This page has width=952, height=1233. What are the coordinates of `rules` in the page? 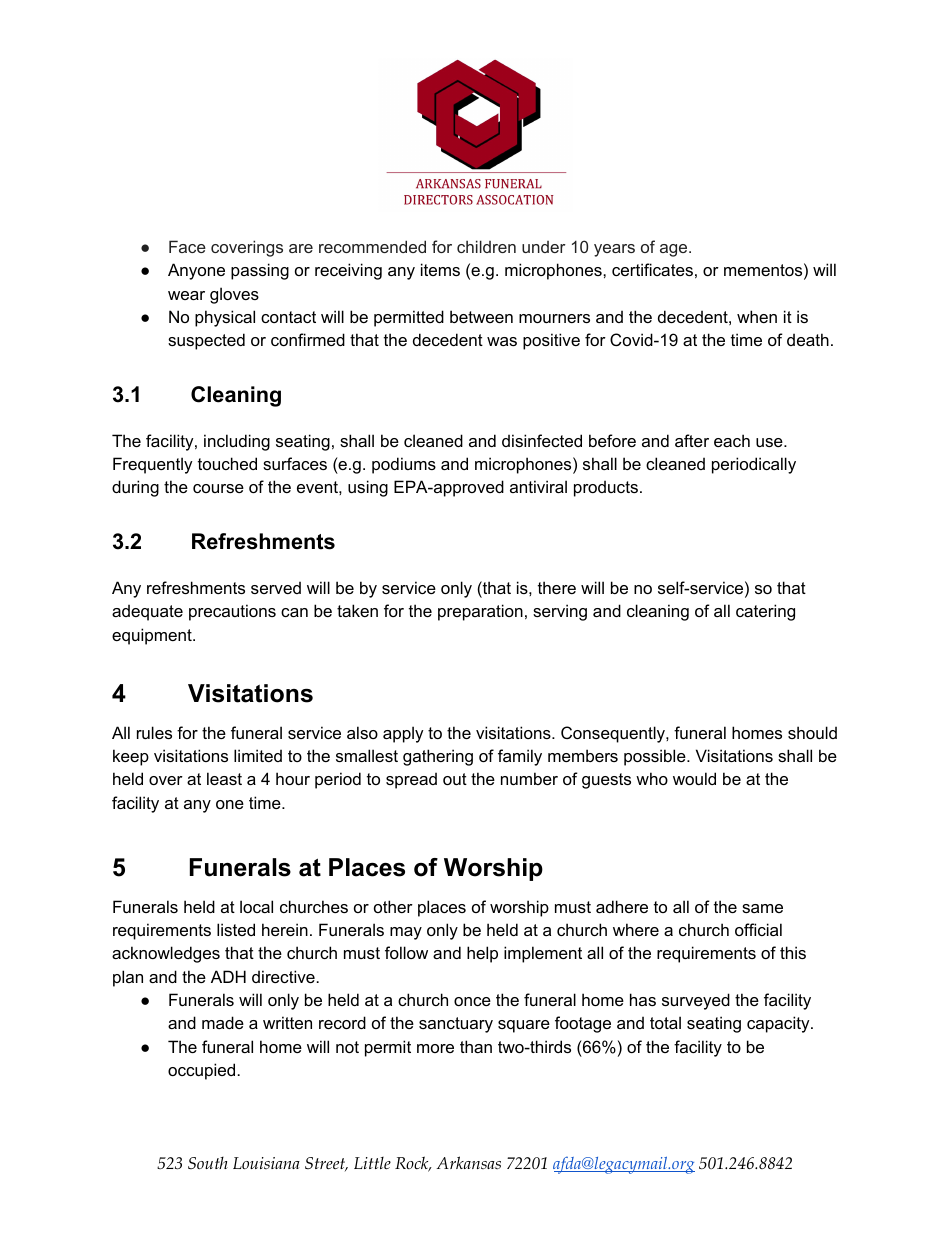 It's located at (154, 732).
